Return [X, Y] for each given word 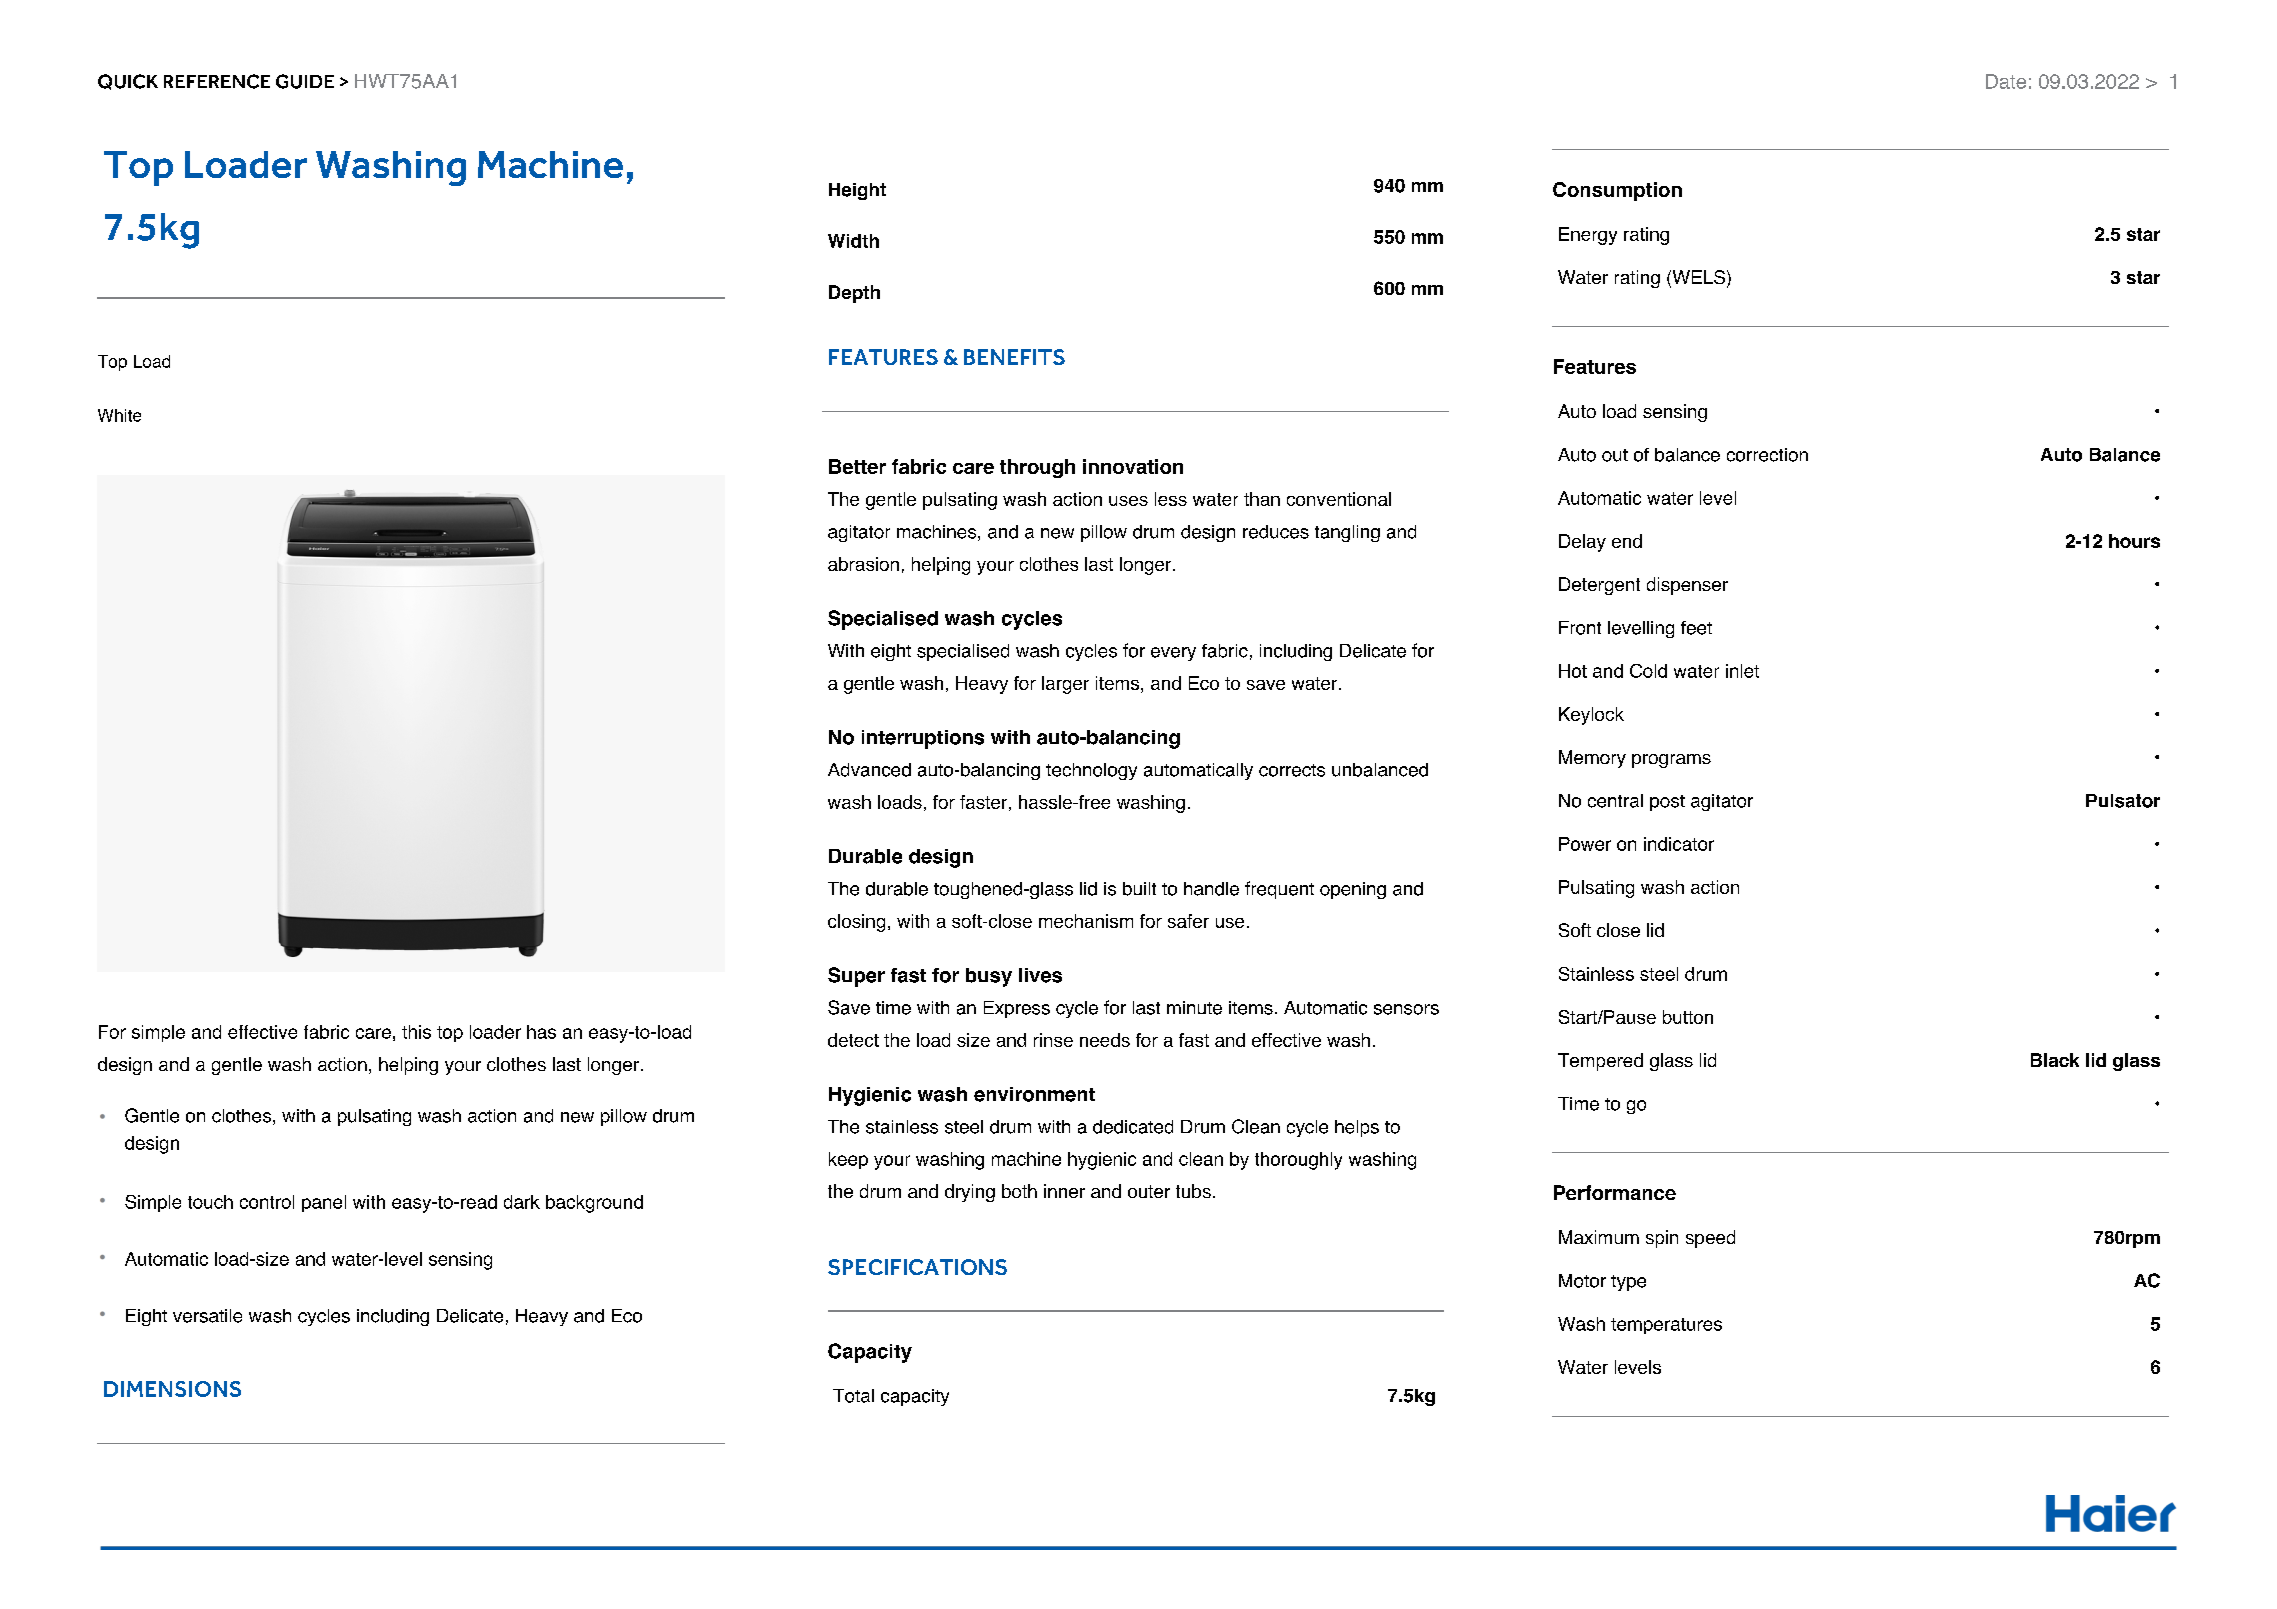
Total [853, 1396]
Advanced [869, 770]
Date [2006, 81]
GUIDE [305, 81]
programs [1671, 761]
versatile [207, 1316]
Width [853, 241]
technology [1091, 771]
